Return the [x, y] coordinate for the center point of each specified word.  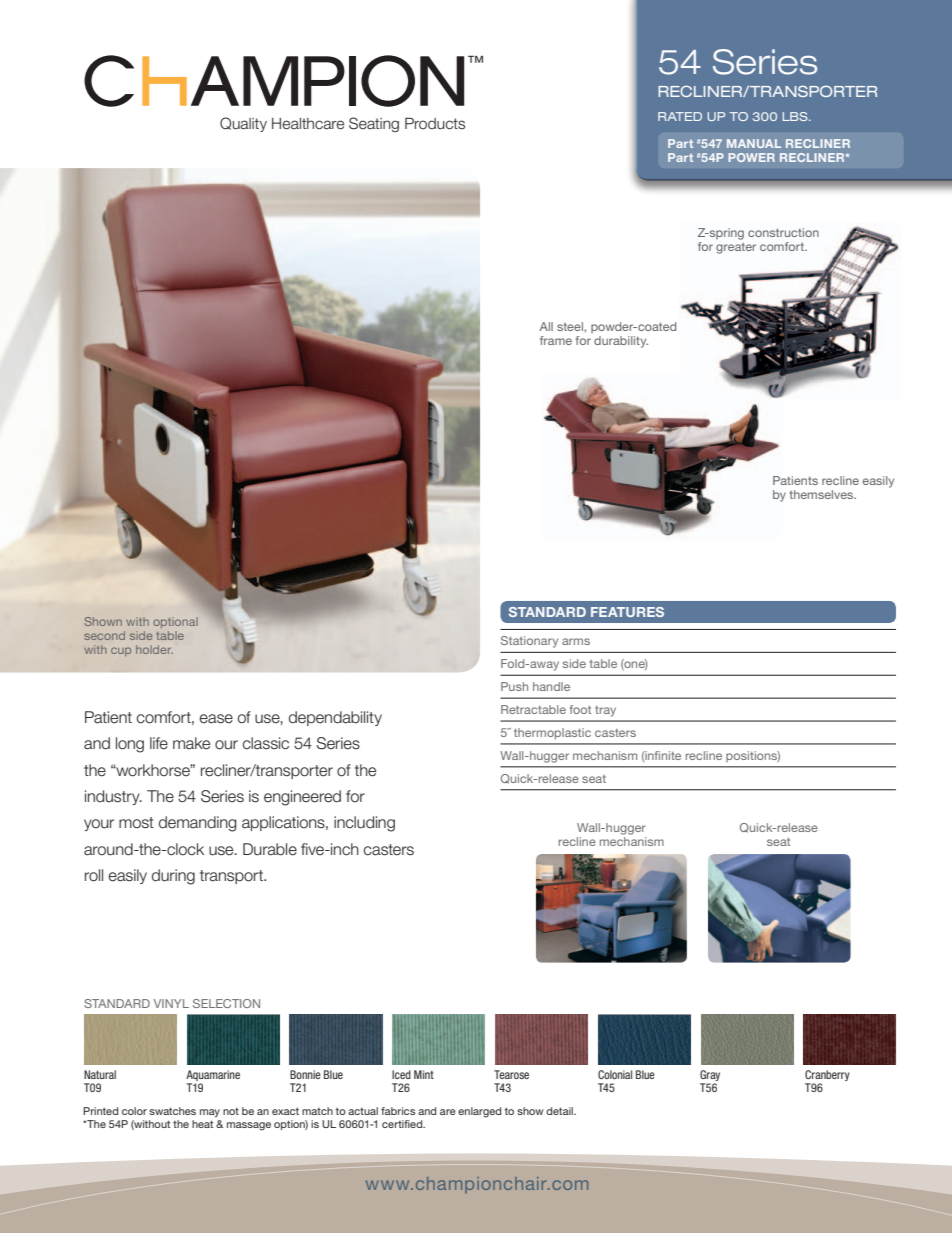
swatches [172, 1111]
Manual [754, 143]
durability [621, 342]
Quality [243, 124]
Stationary [529, 642]
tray [605, 711]
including [364, 824]
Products [435, 123]
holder [154, 649]
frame [556, 340]
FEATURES [627, 612]
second [104, 635]
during [173, 877]
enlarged [479, 1112]
